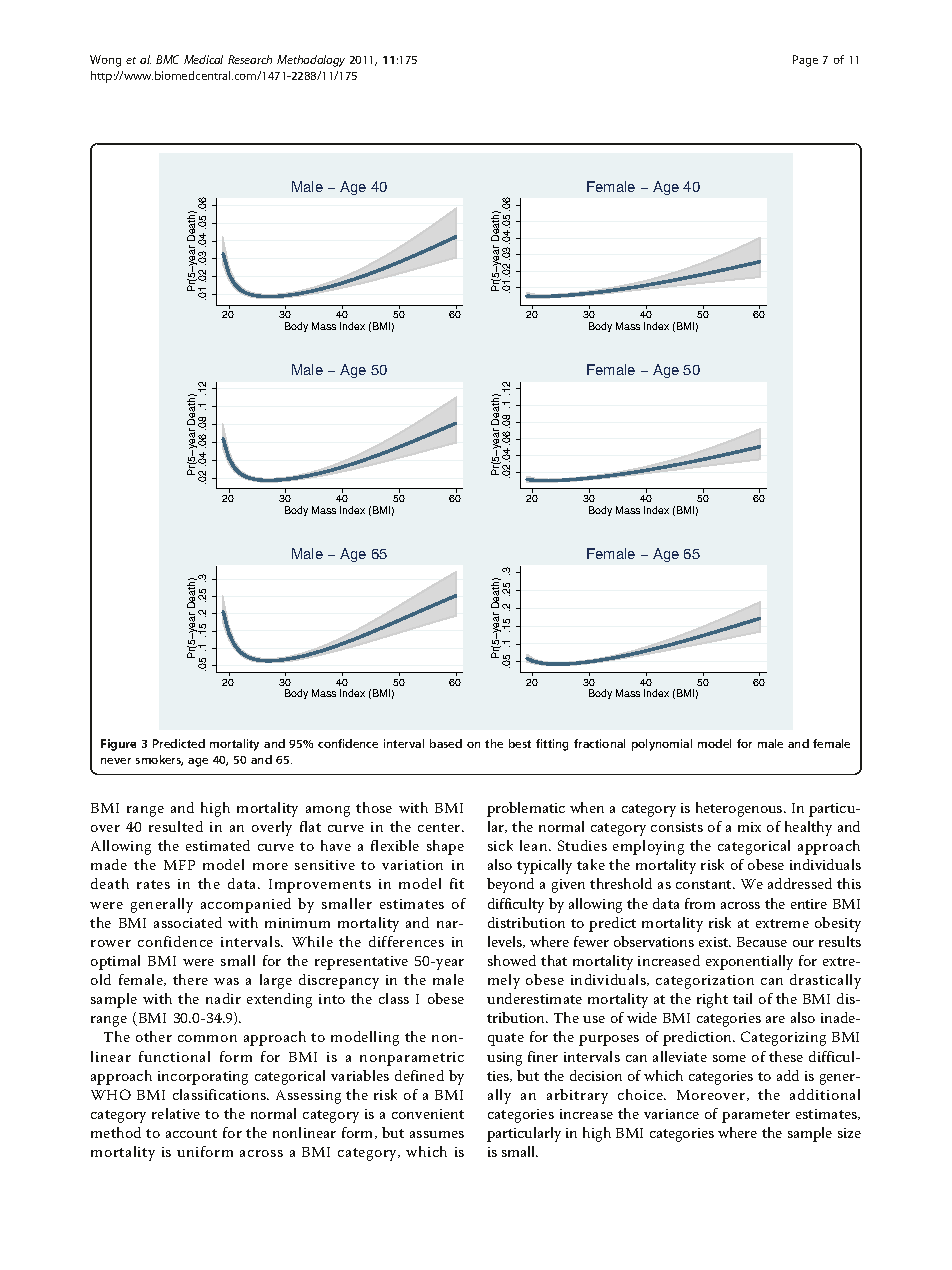 The width and height of the document is (952, 1270). I want to click on convenient, so click(428, 1114).
